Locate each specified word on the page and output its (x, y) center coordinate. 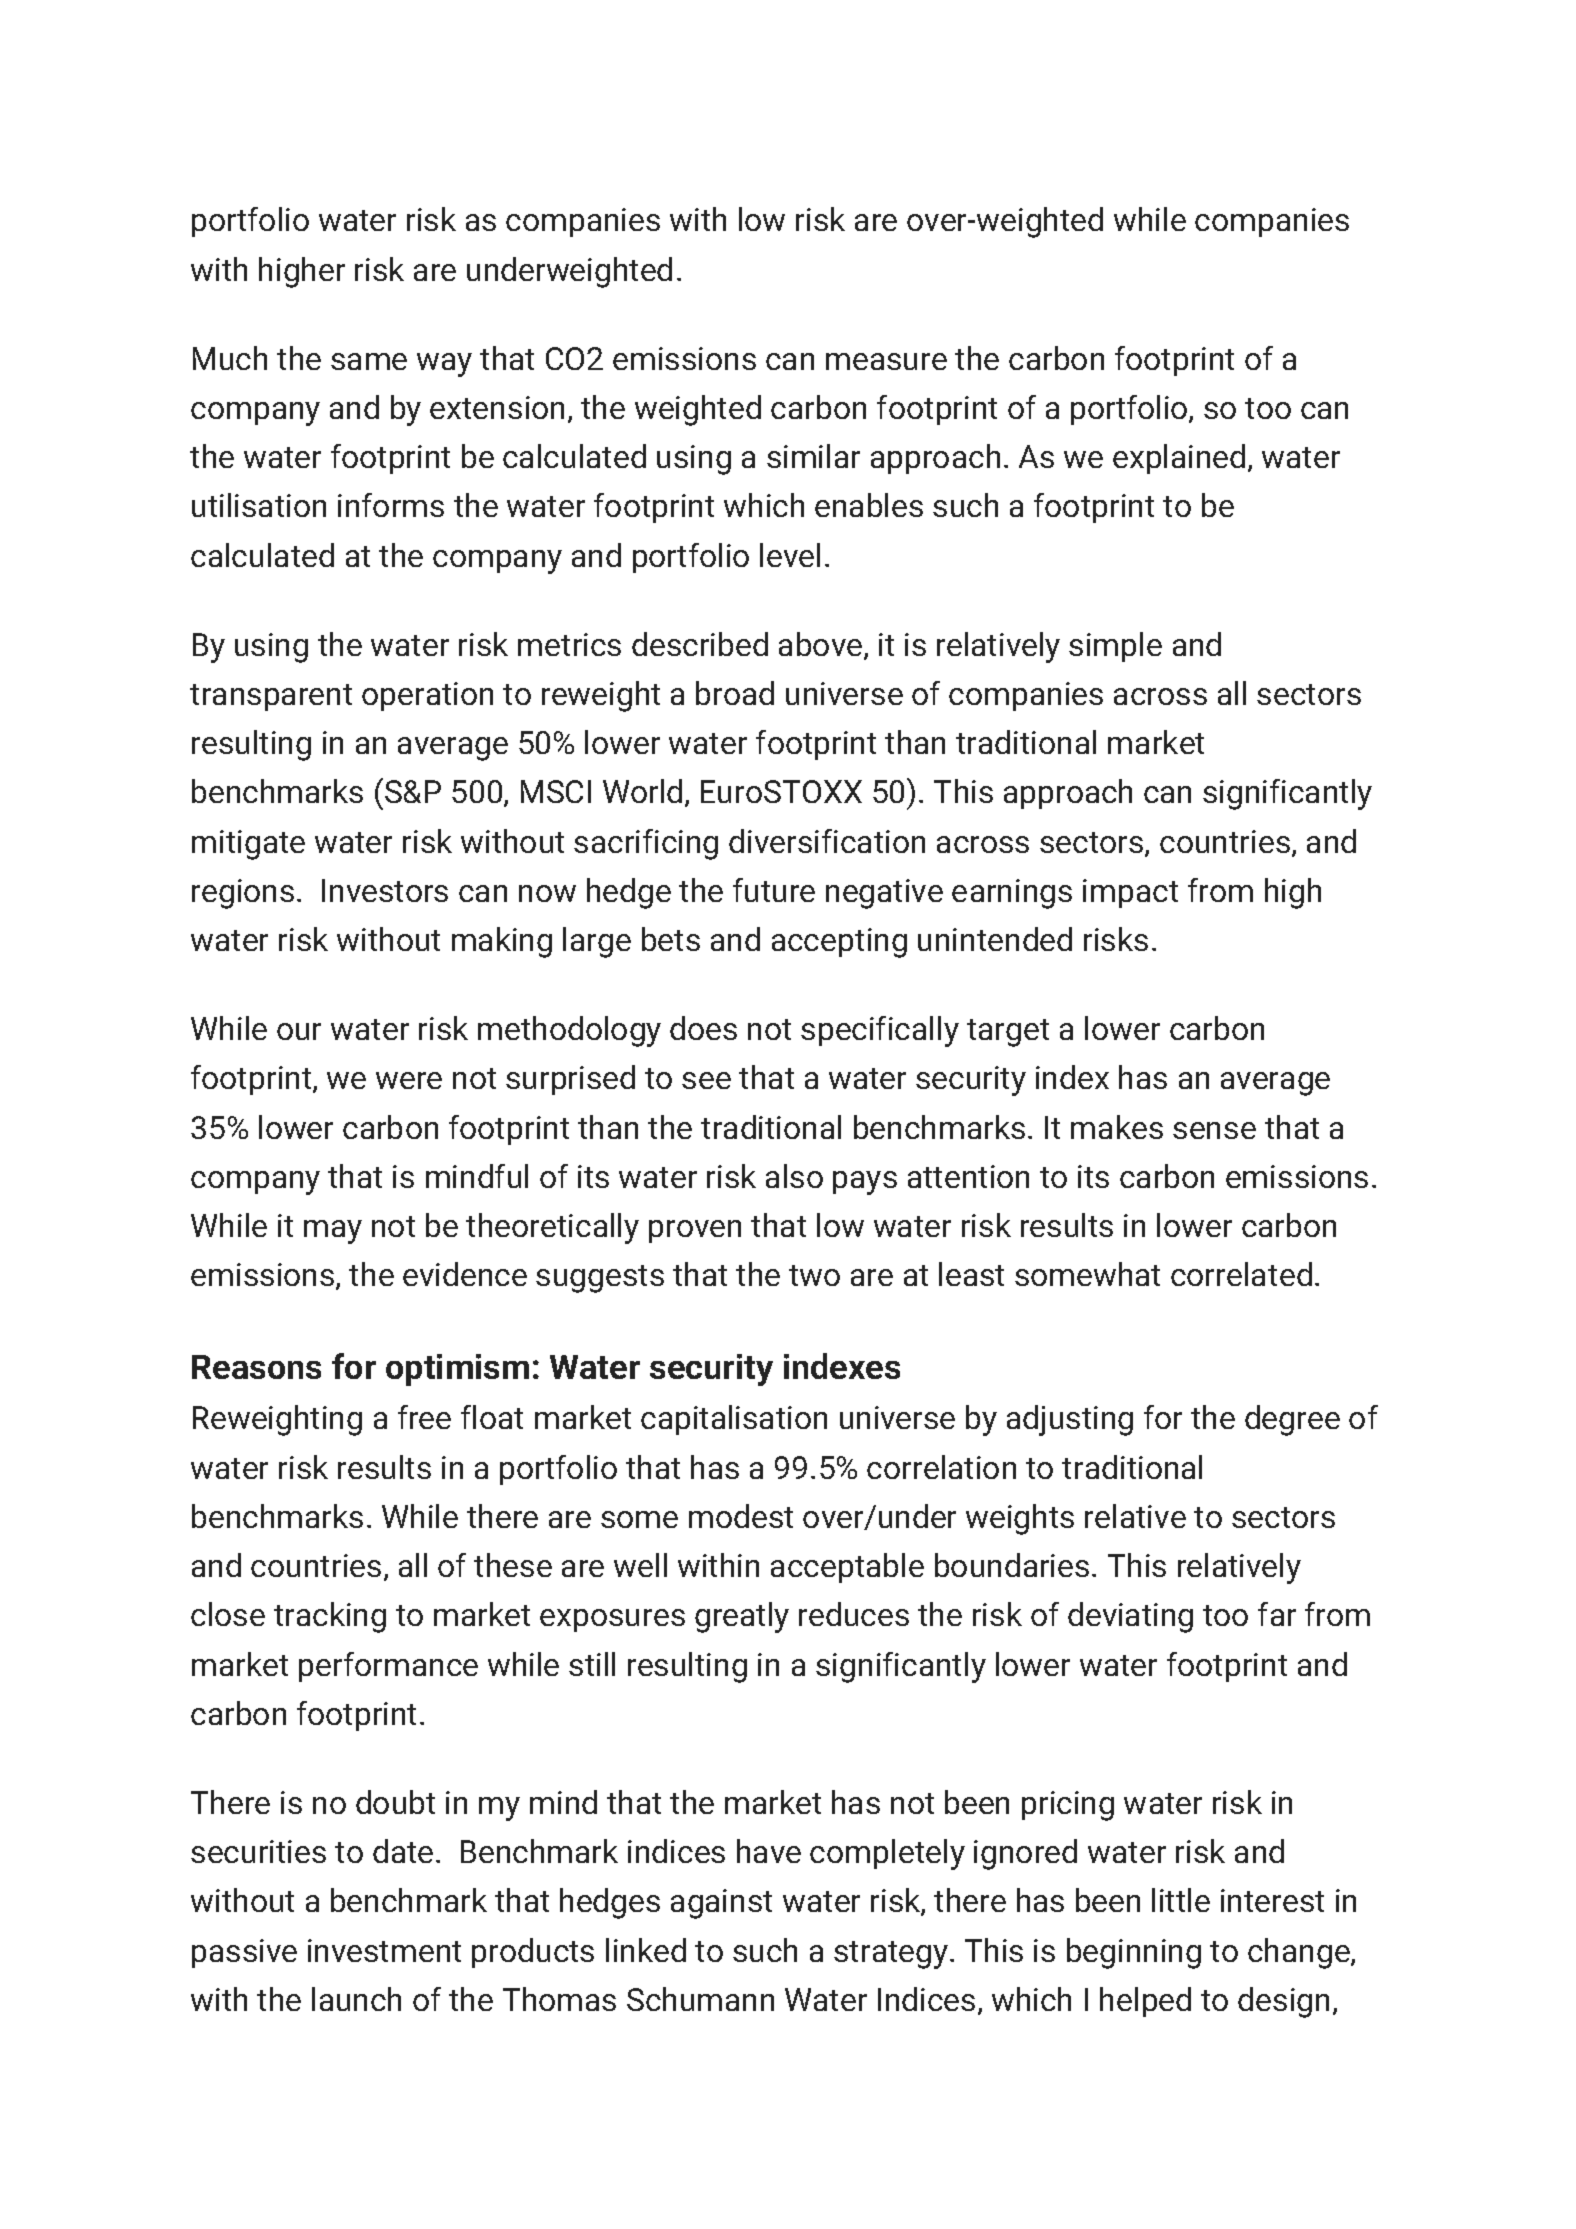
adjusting (1070, 1420)
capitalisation (734, 1420)
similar (813, 456)
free (424, 1417)
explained (1179, 459)
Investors (385, 890)
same (369, 361)
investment (384, 1950)
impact (1130, 893)
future (774, 890)
